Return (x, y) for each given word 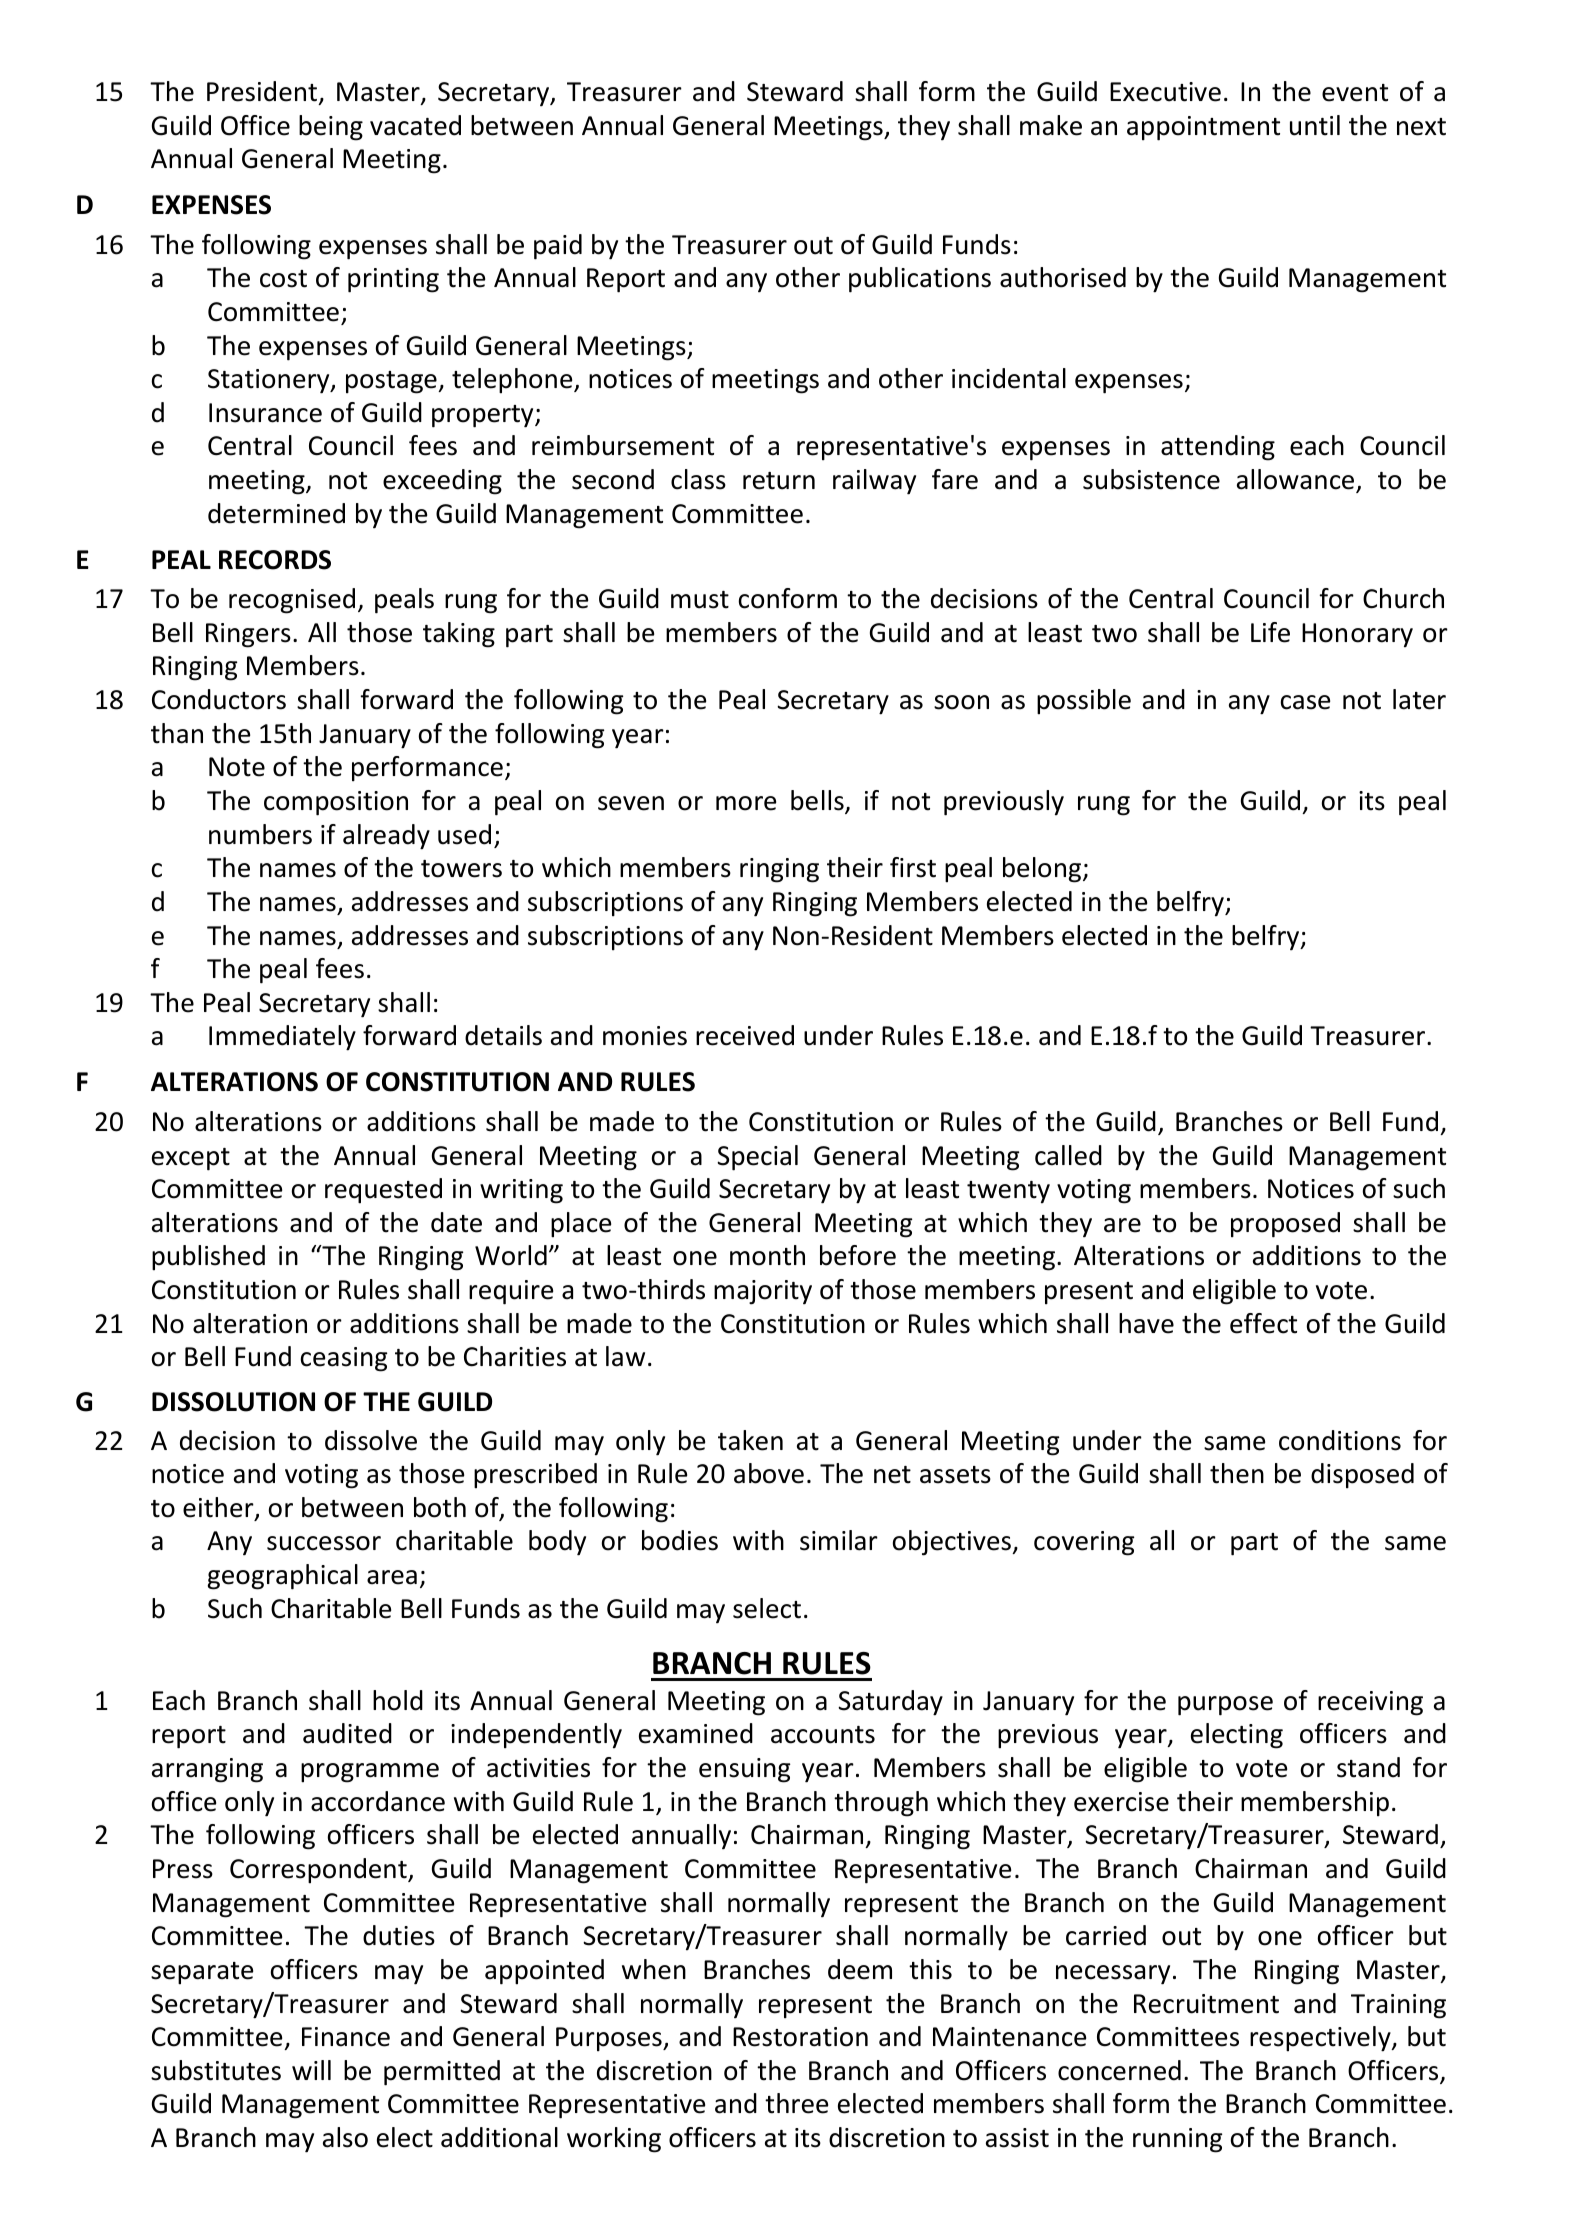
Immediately (282, 1038)
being (331, 128)
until (1315, 125)
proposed (1285, 1225)
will (311, 2070)
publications (920, 280)
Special (757, 1158)
